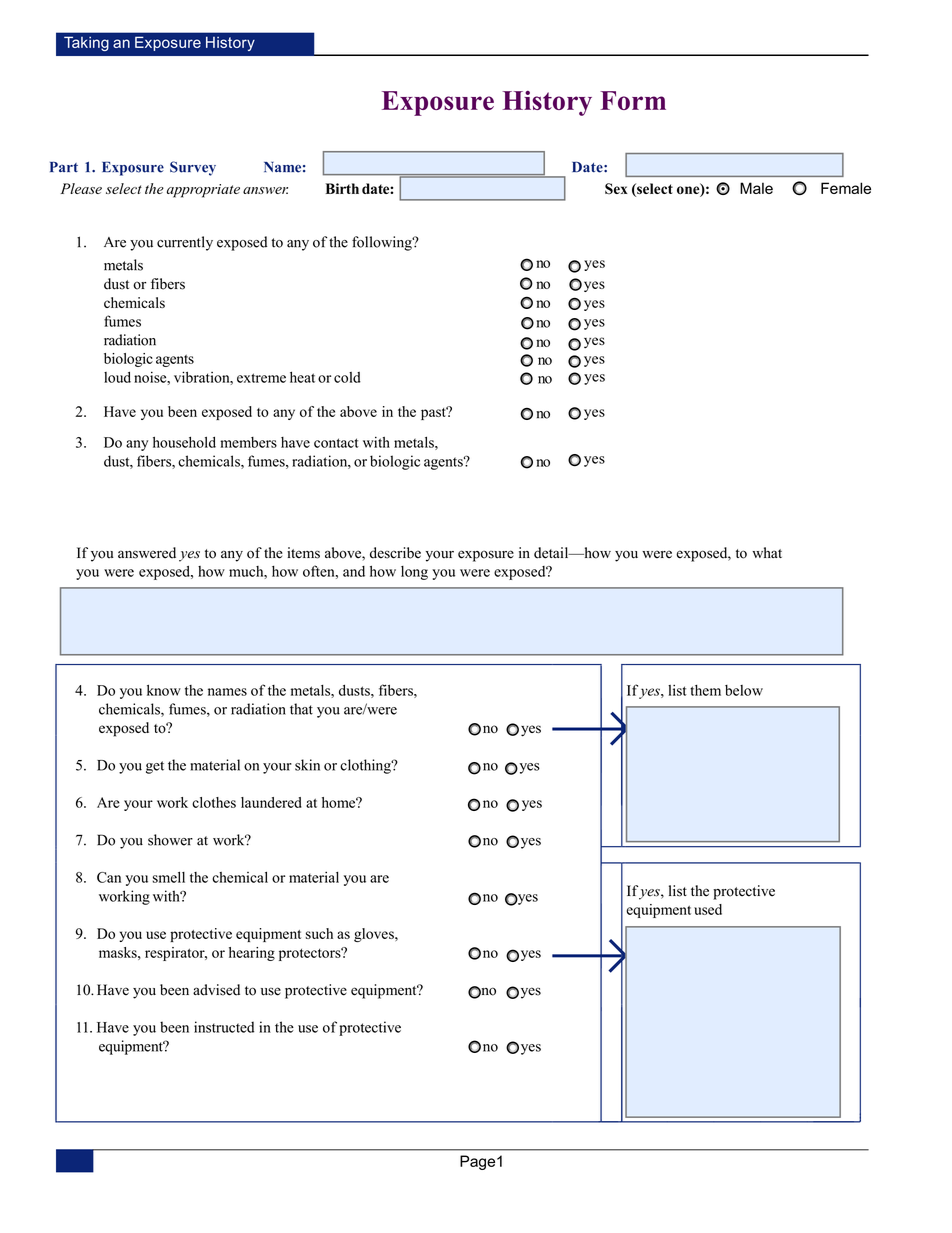 The width and height of the screenshot is (952, 1233). I want to click on contact, so click(336, 443).
